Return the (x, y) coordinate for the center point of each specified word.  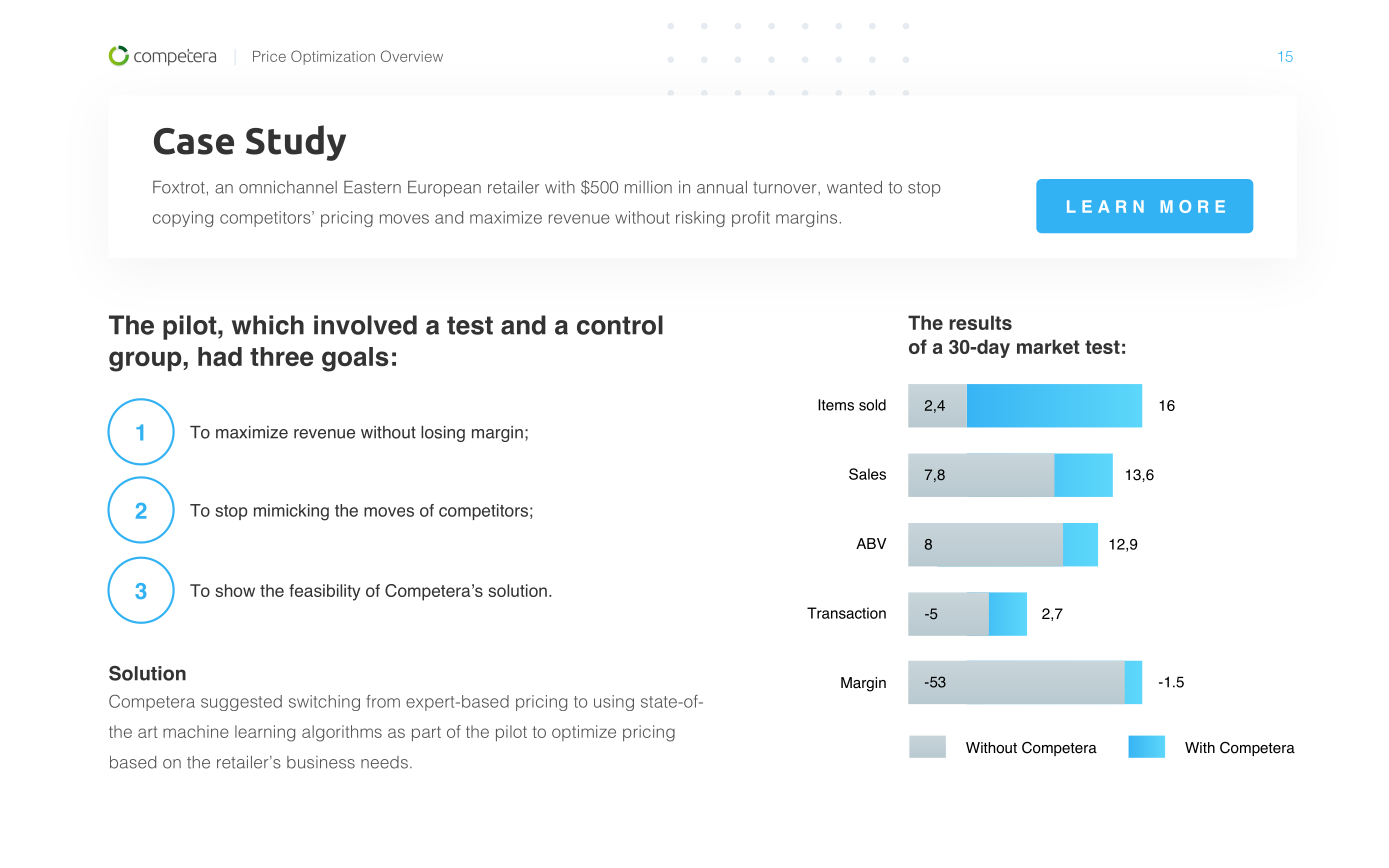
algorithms (342, 733)
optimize (584, 733)
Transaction (846, 613)
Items (836, 405)
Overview (412, 56)
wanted (854, 187)
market (1048, 346)
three (281, 356)
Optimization (333, 57)
